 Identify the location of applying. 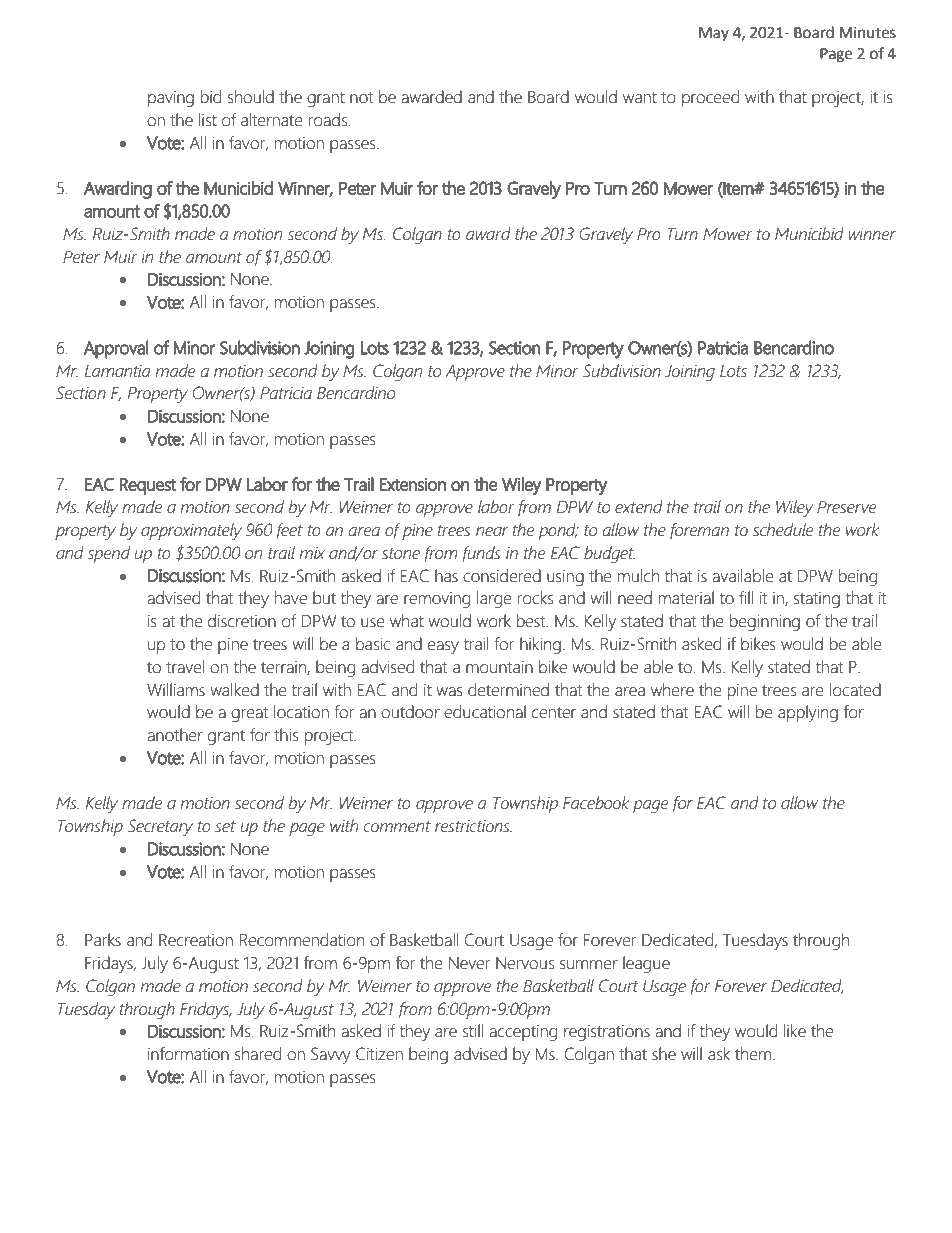
(808, 713).
